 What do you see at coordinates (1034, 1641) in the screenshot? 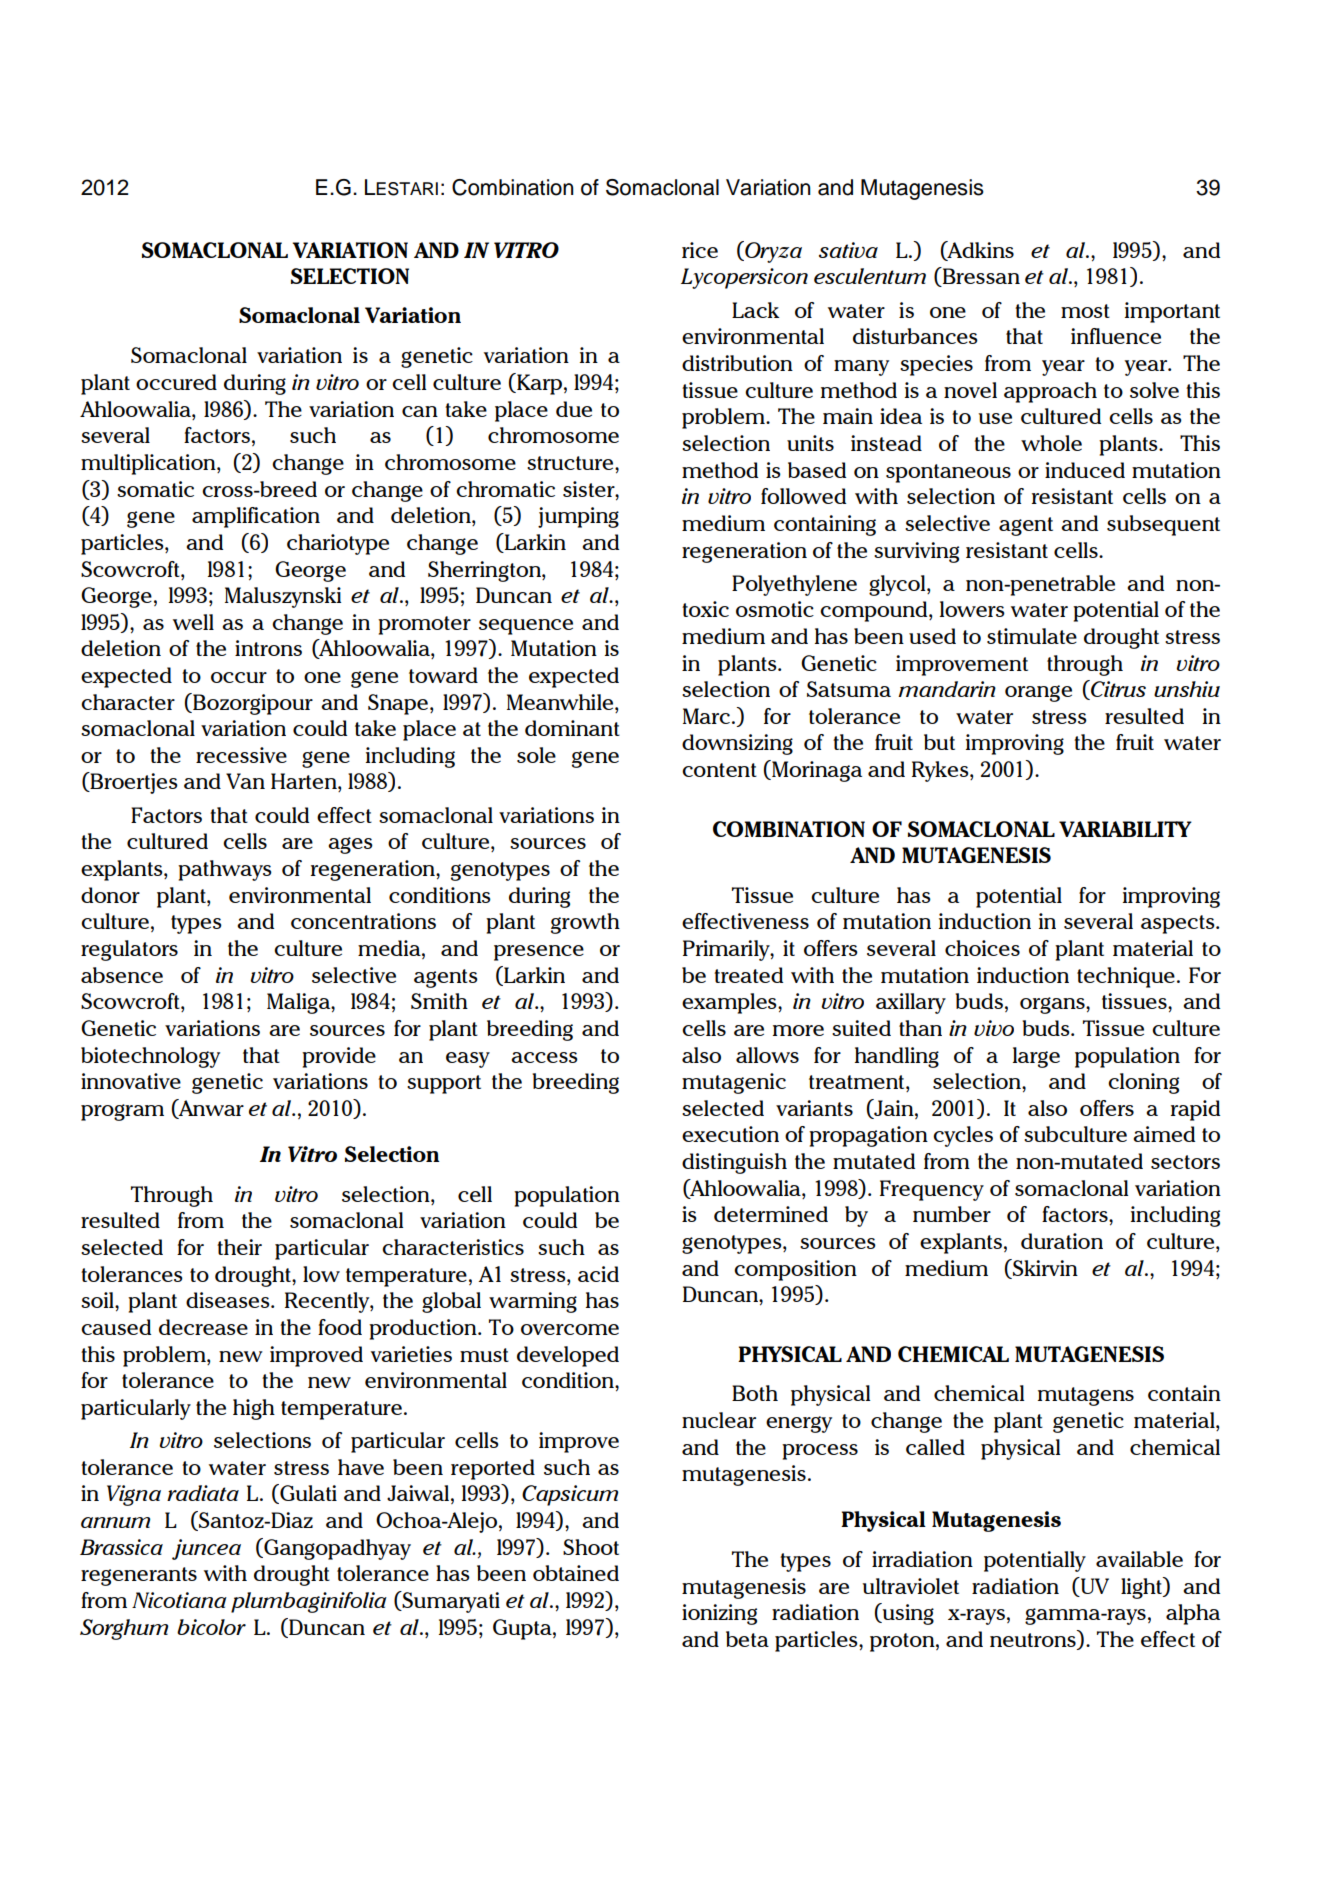
I see `neutrons` at bounding box center [1034, 1641].
